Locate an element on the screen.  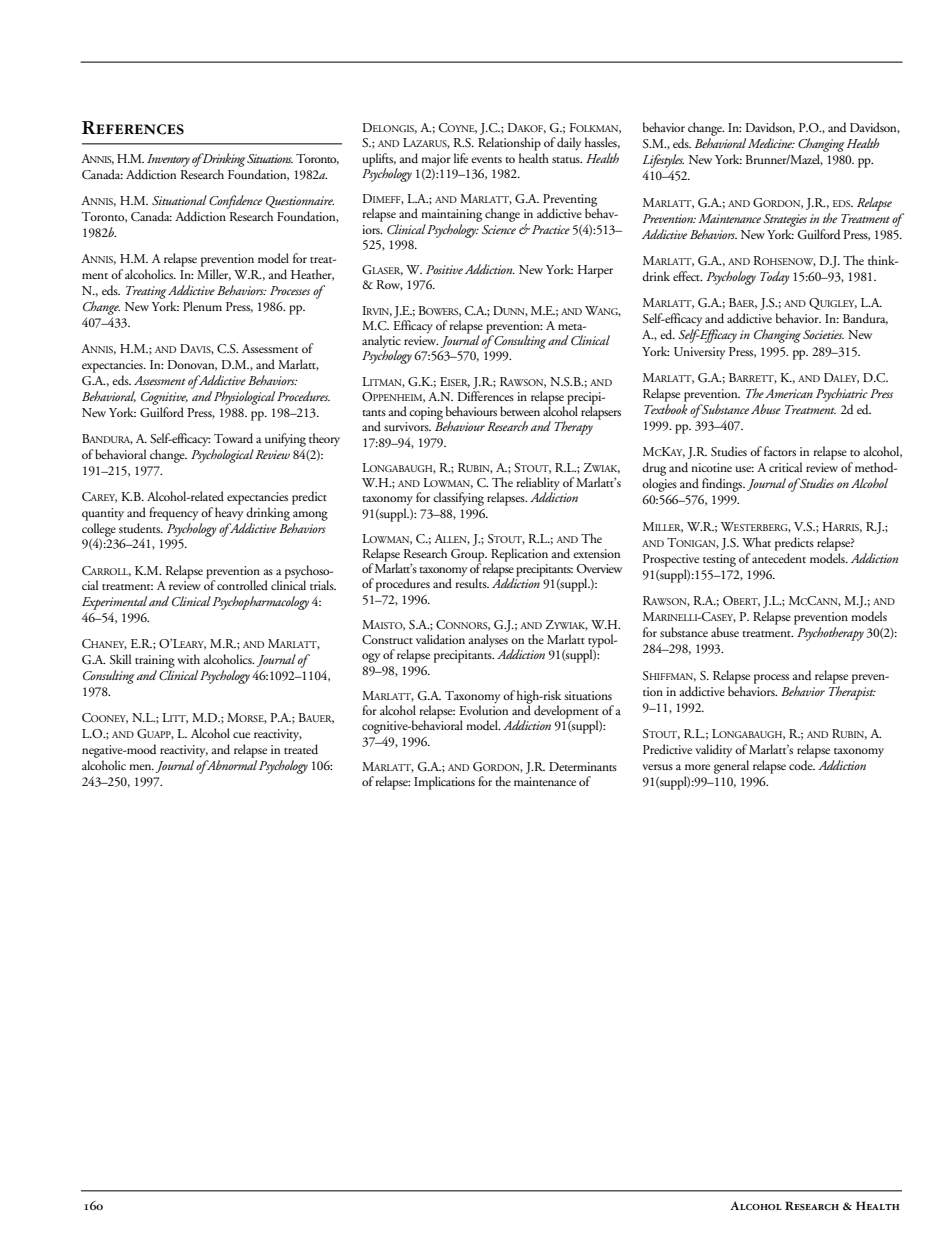
factors is located at coordinates (780, 451).
